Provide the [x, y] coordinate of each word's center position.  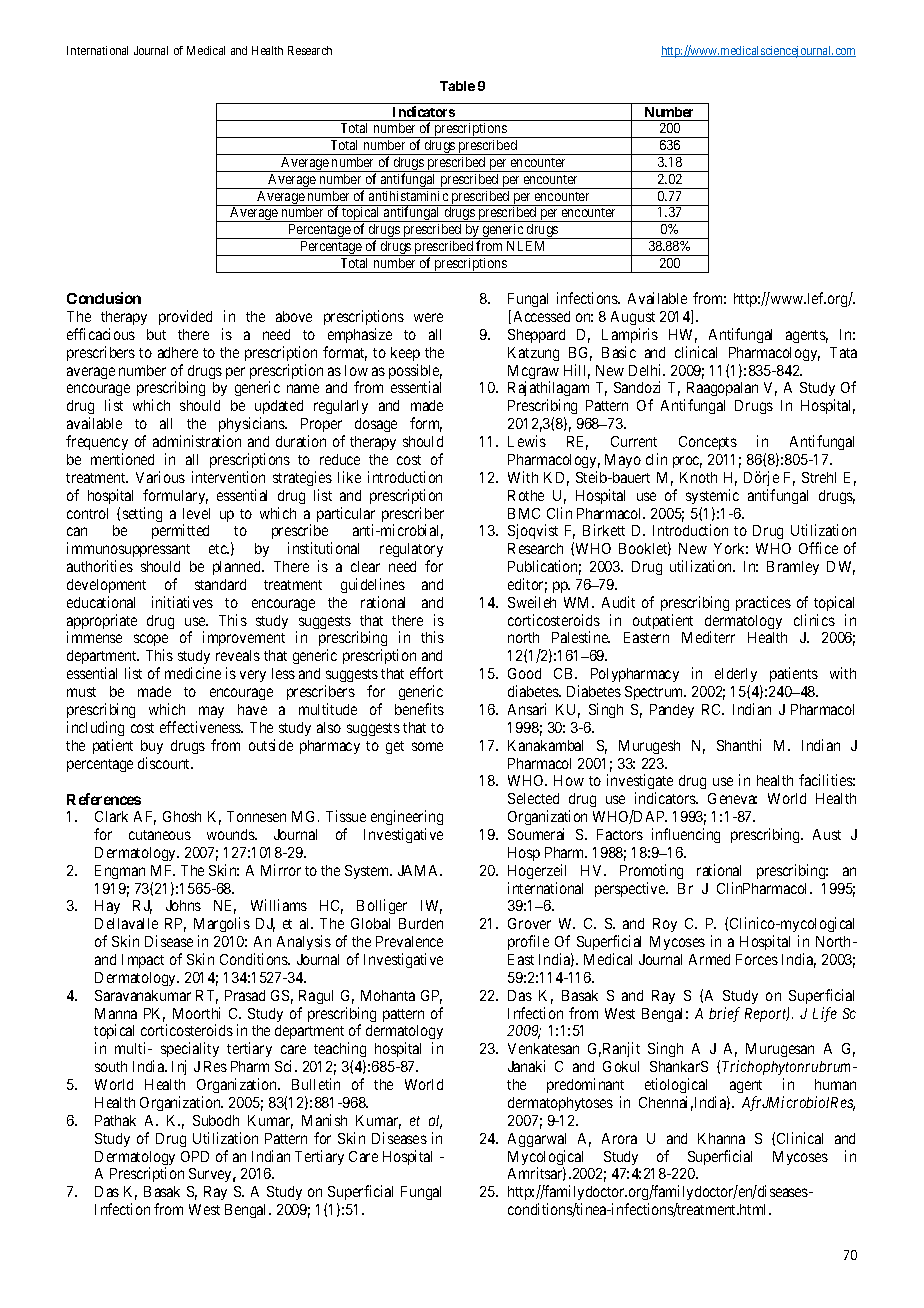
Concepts [708, 443]
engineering [407, 819]
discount [165, 763]
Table [457, 86]
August [633, 318]
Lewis [527, 441]
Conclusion [104, 298]
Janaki [526, 1066]
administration [197, 441]
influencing [686, 835]
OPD [195, 1156]
